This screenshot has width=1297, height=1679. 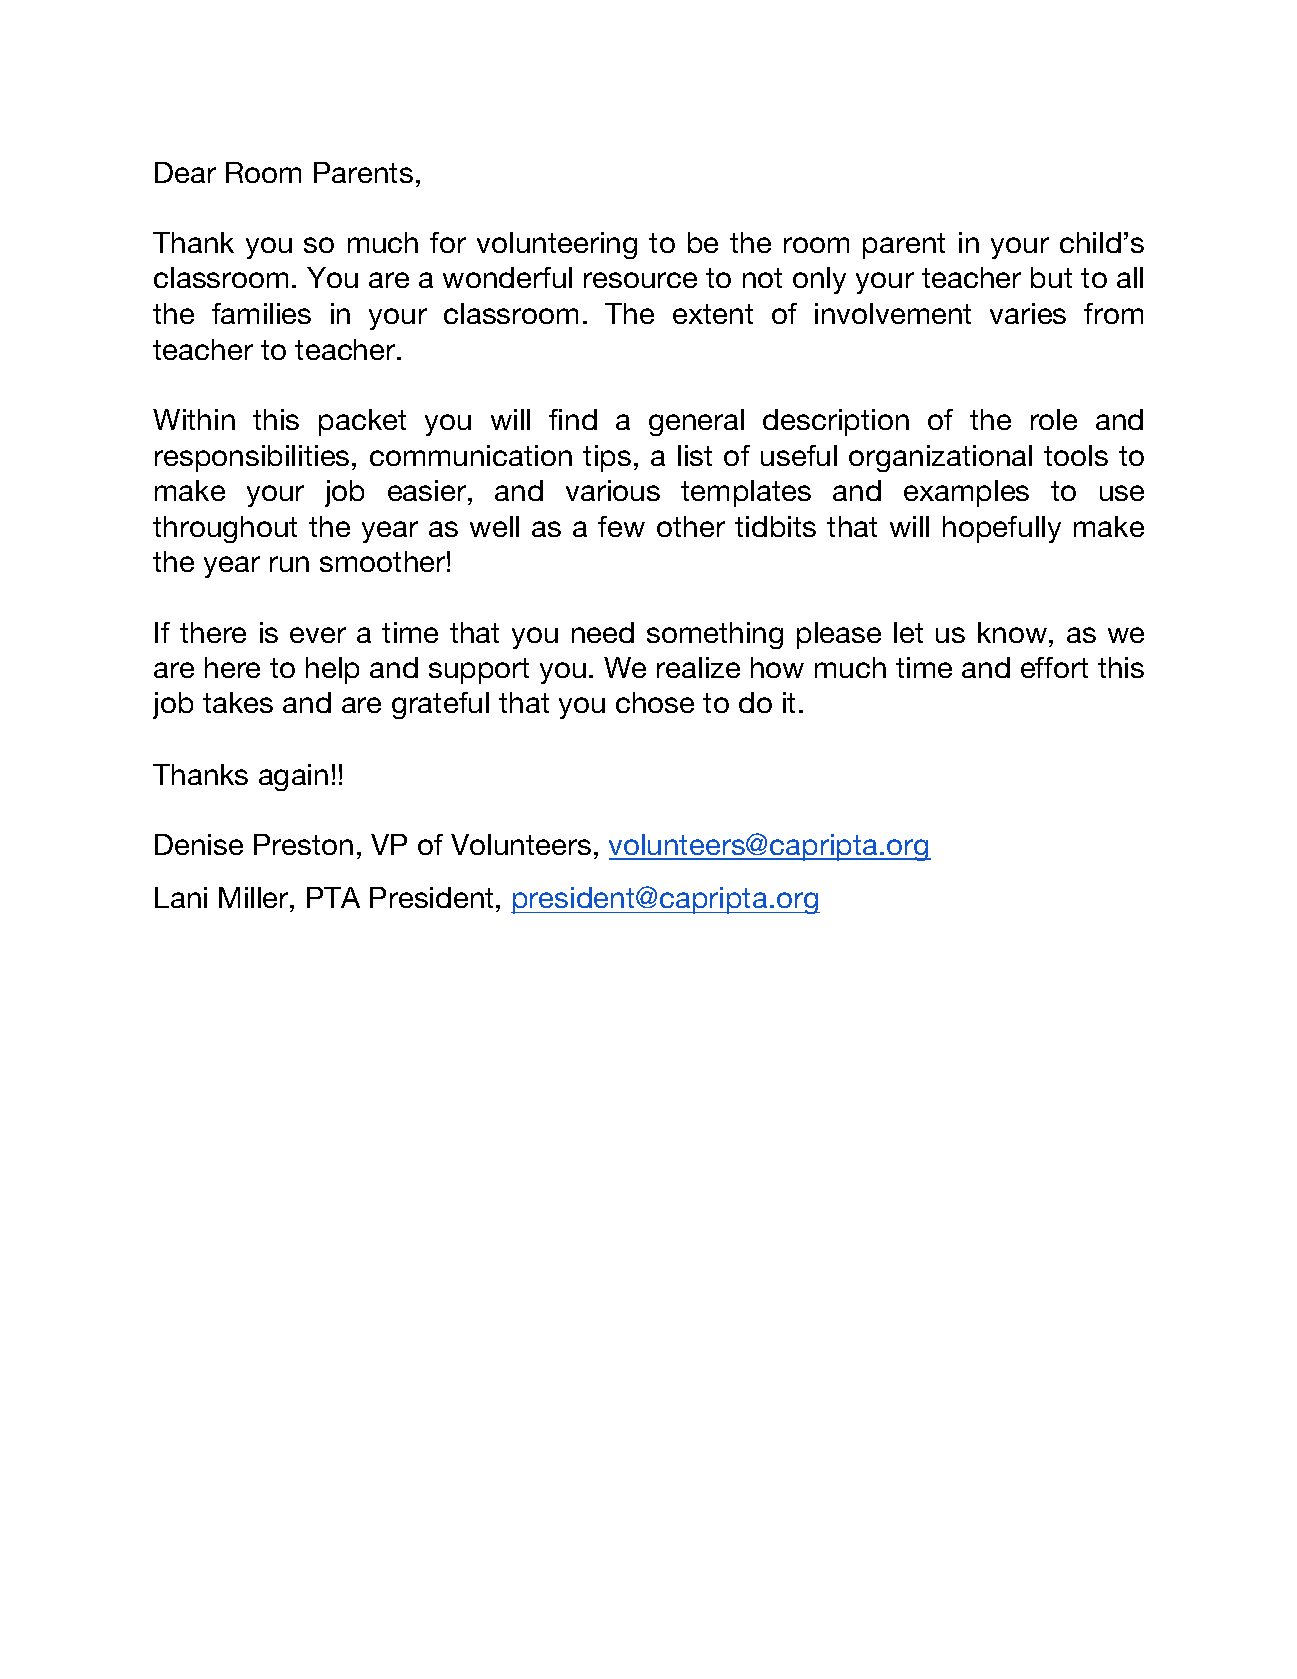 I want to click on effort, so click(x=1054, y=667).
